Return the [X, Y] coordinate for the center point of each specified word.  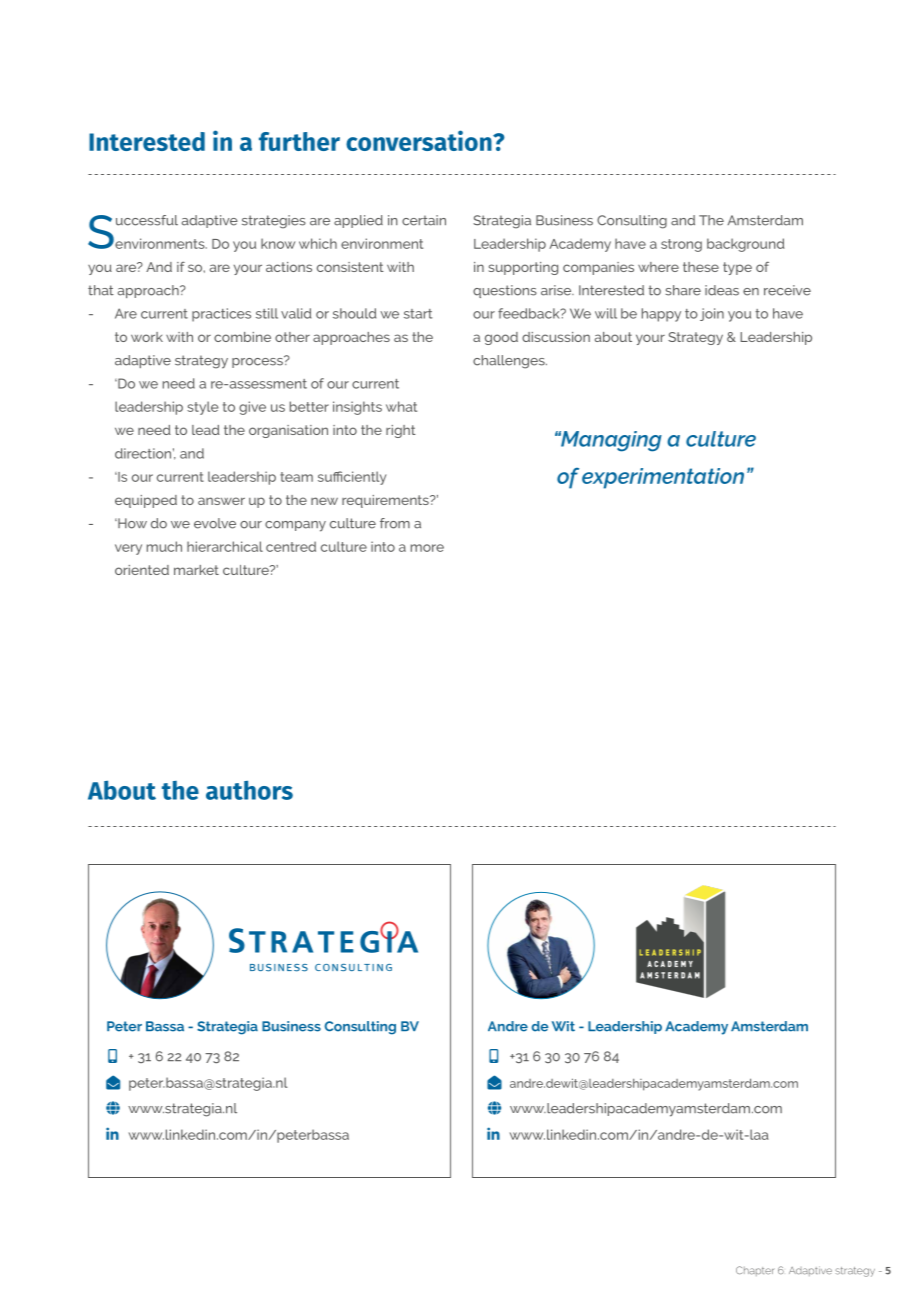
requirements [386, 501]
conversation [420, 140]
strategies [274, 222]
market [196, 570]
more [427, 548]
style [203, 408]
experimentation [663, 478]
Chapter [755, 1271]
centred [291, 546]
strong [681, 245]
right [401, 431]
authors [249, 790]
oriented [142, 570]
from [395, 523]
